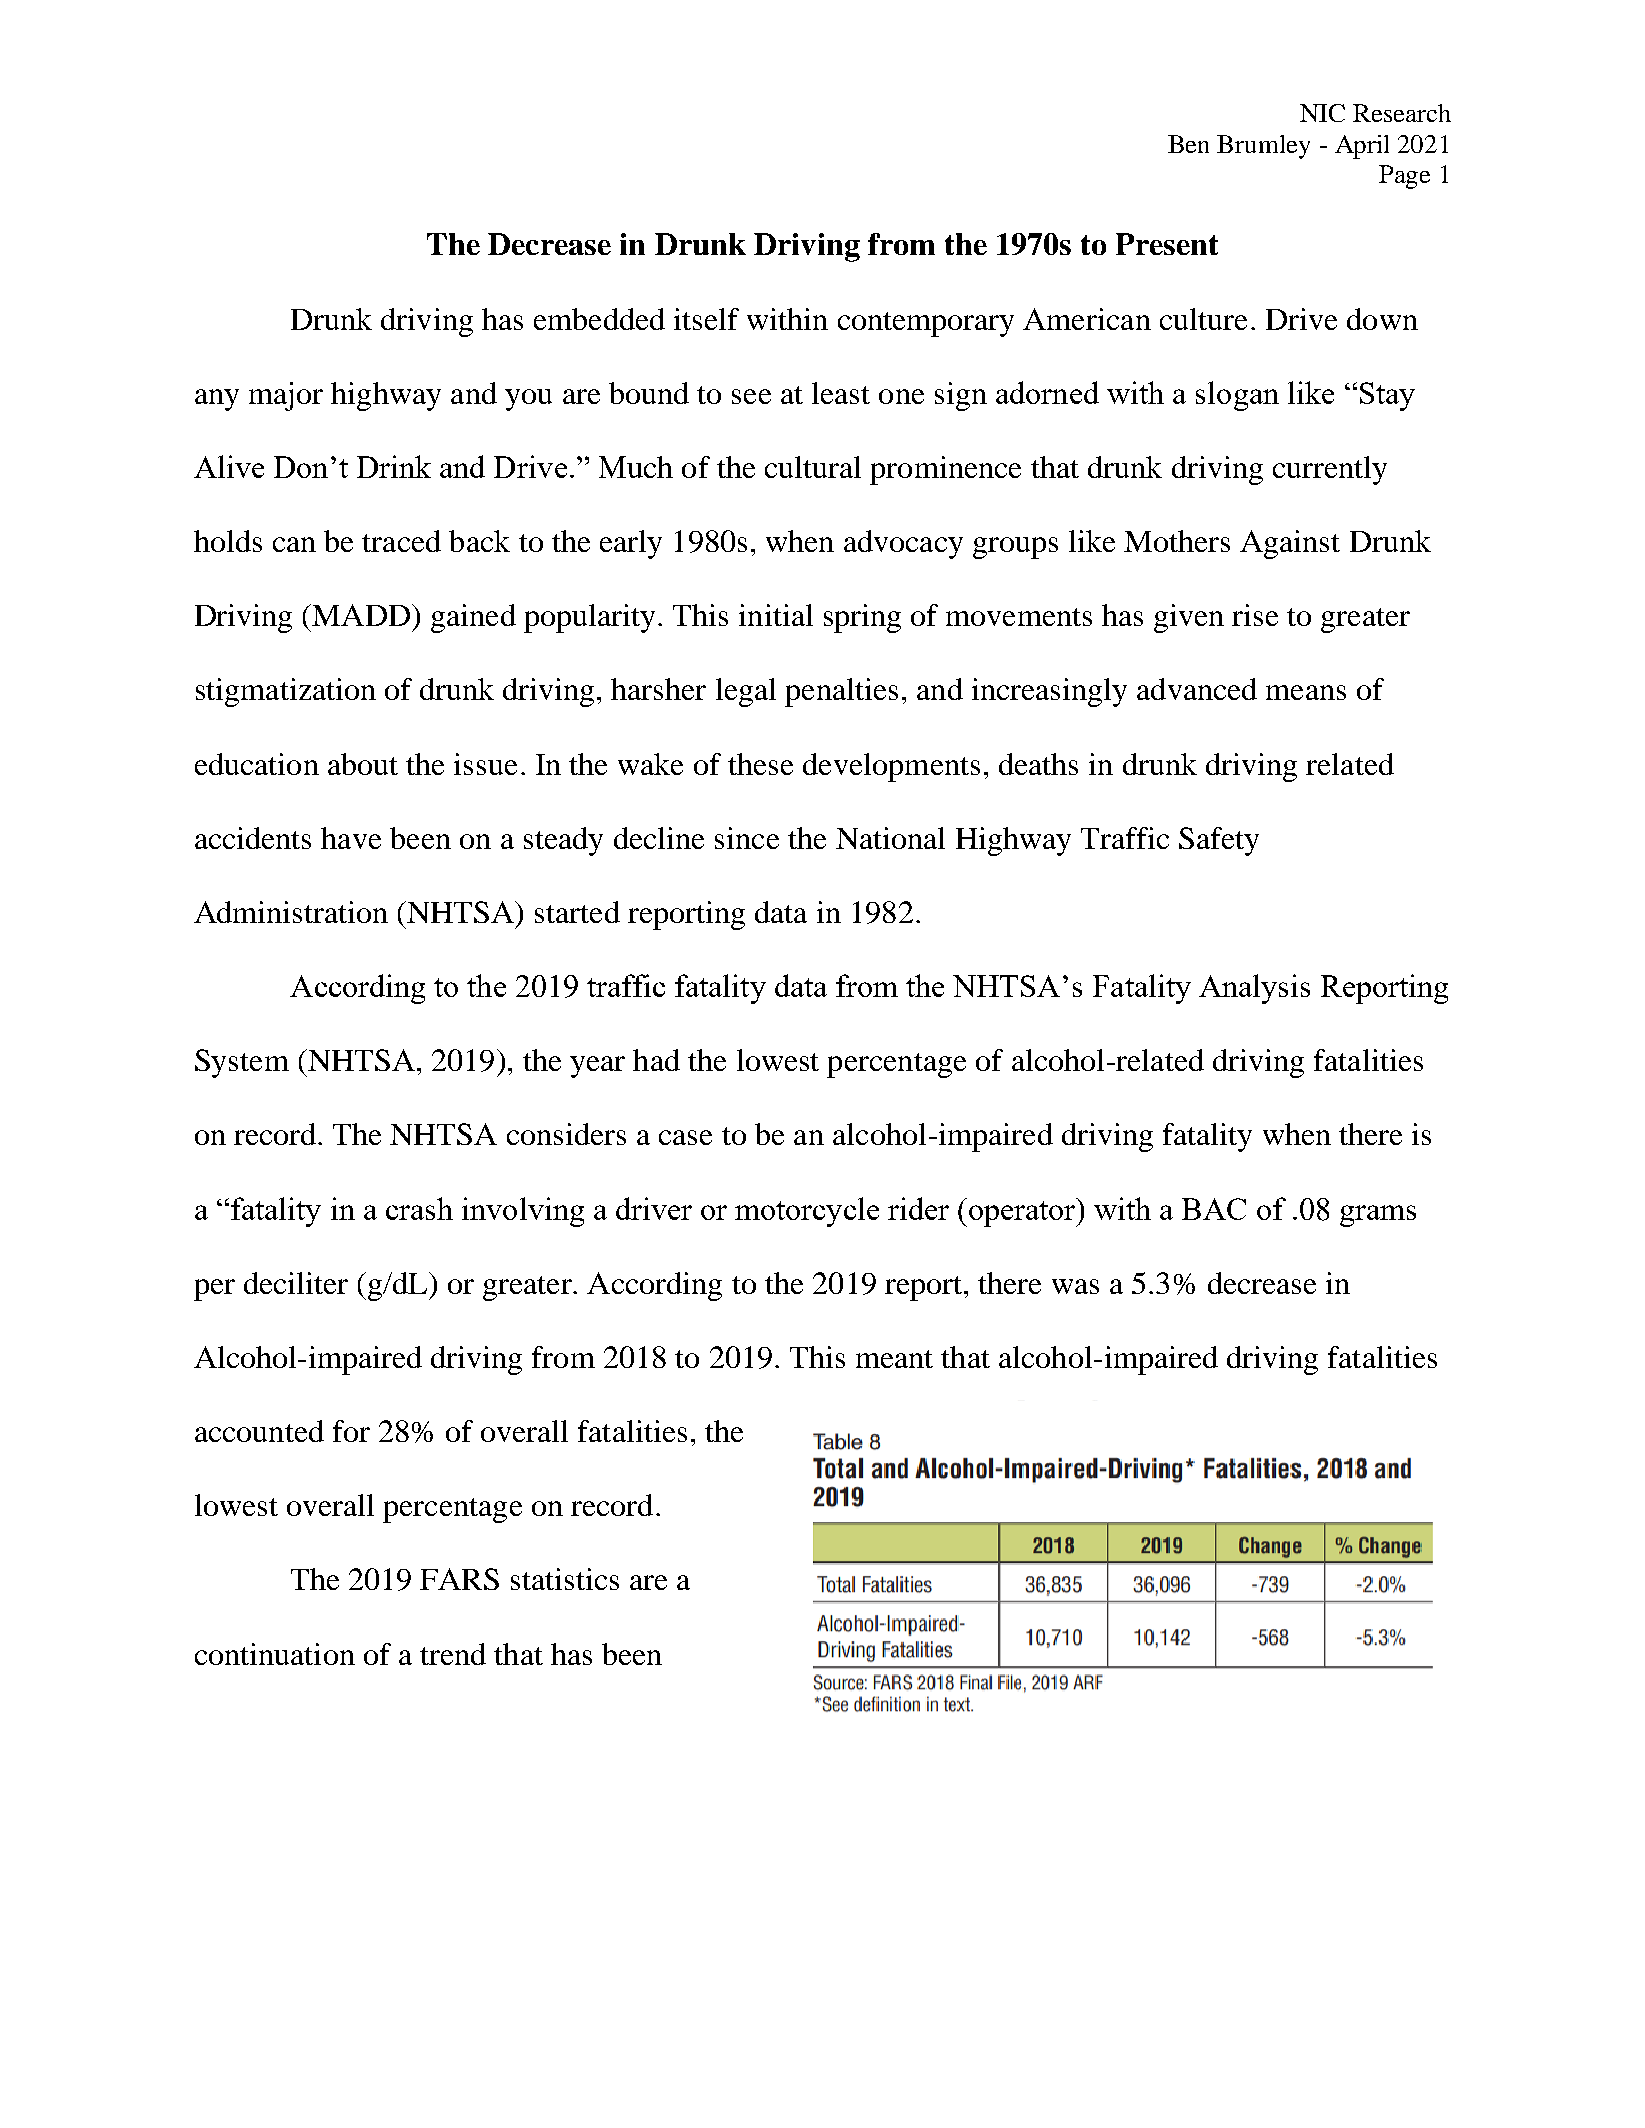 This image has width=1645, height=2128. Describe the element at coordinates (1378, 1216) in the image. I see `grams` at that location.
